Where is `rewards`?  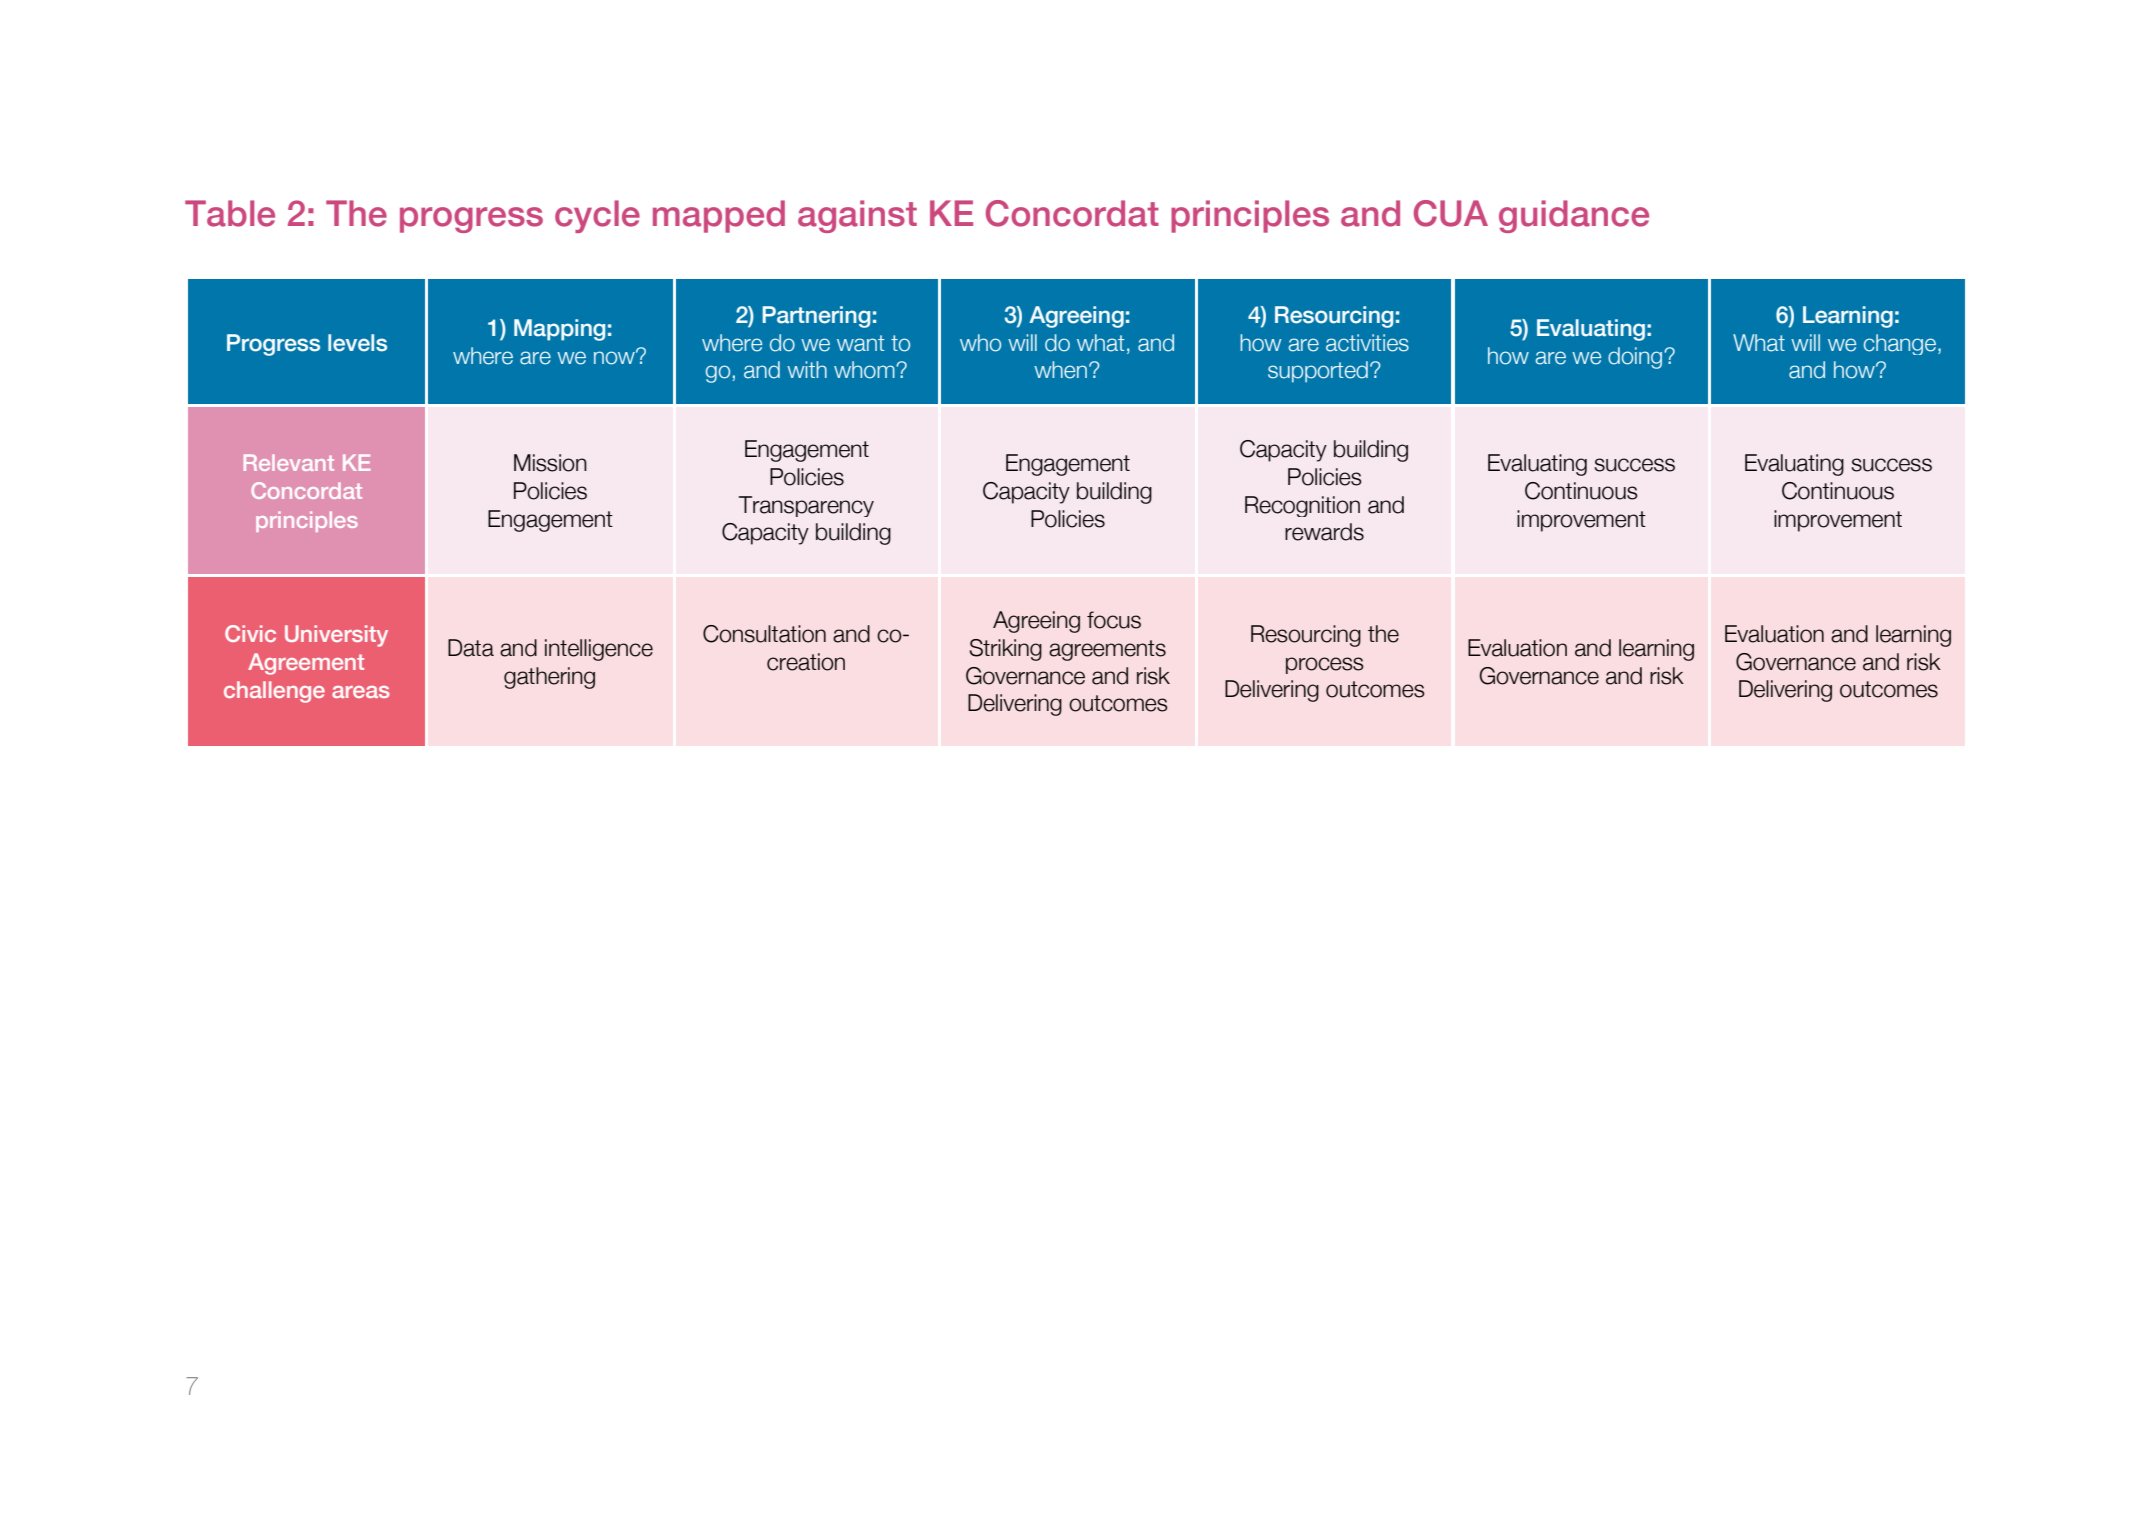
rewards is located at coordinates (1324, 532).
